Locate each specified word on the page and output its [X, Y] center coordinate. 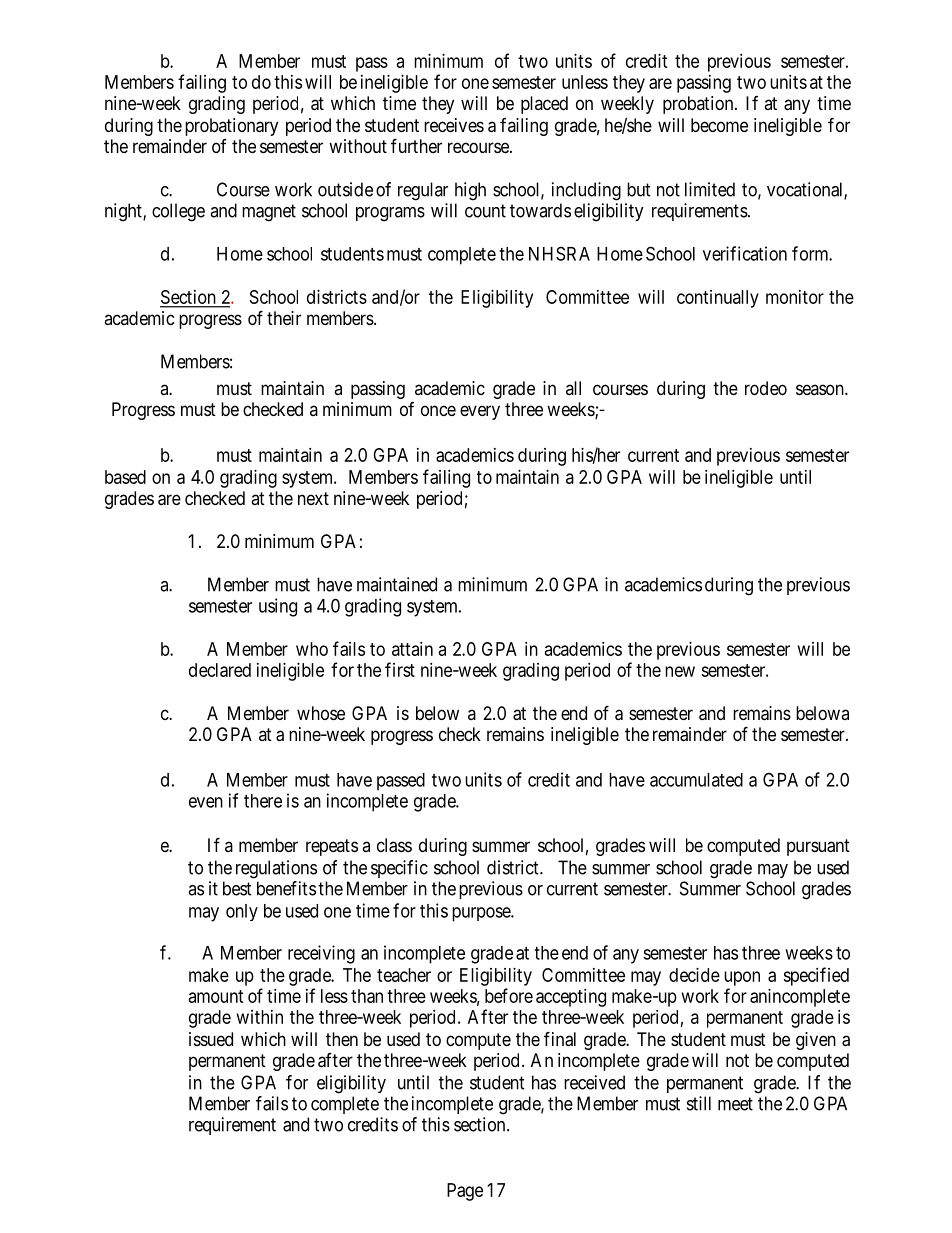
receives [454, 125]
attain [412, 649]
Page [465, 1192]
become [719, 125]
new [680, 671]
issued [211, 1039]
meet [735, 1104]
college [178, 212]
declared [220, 670]
